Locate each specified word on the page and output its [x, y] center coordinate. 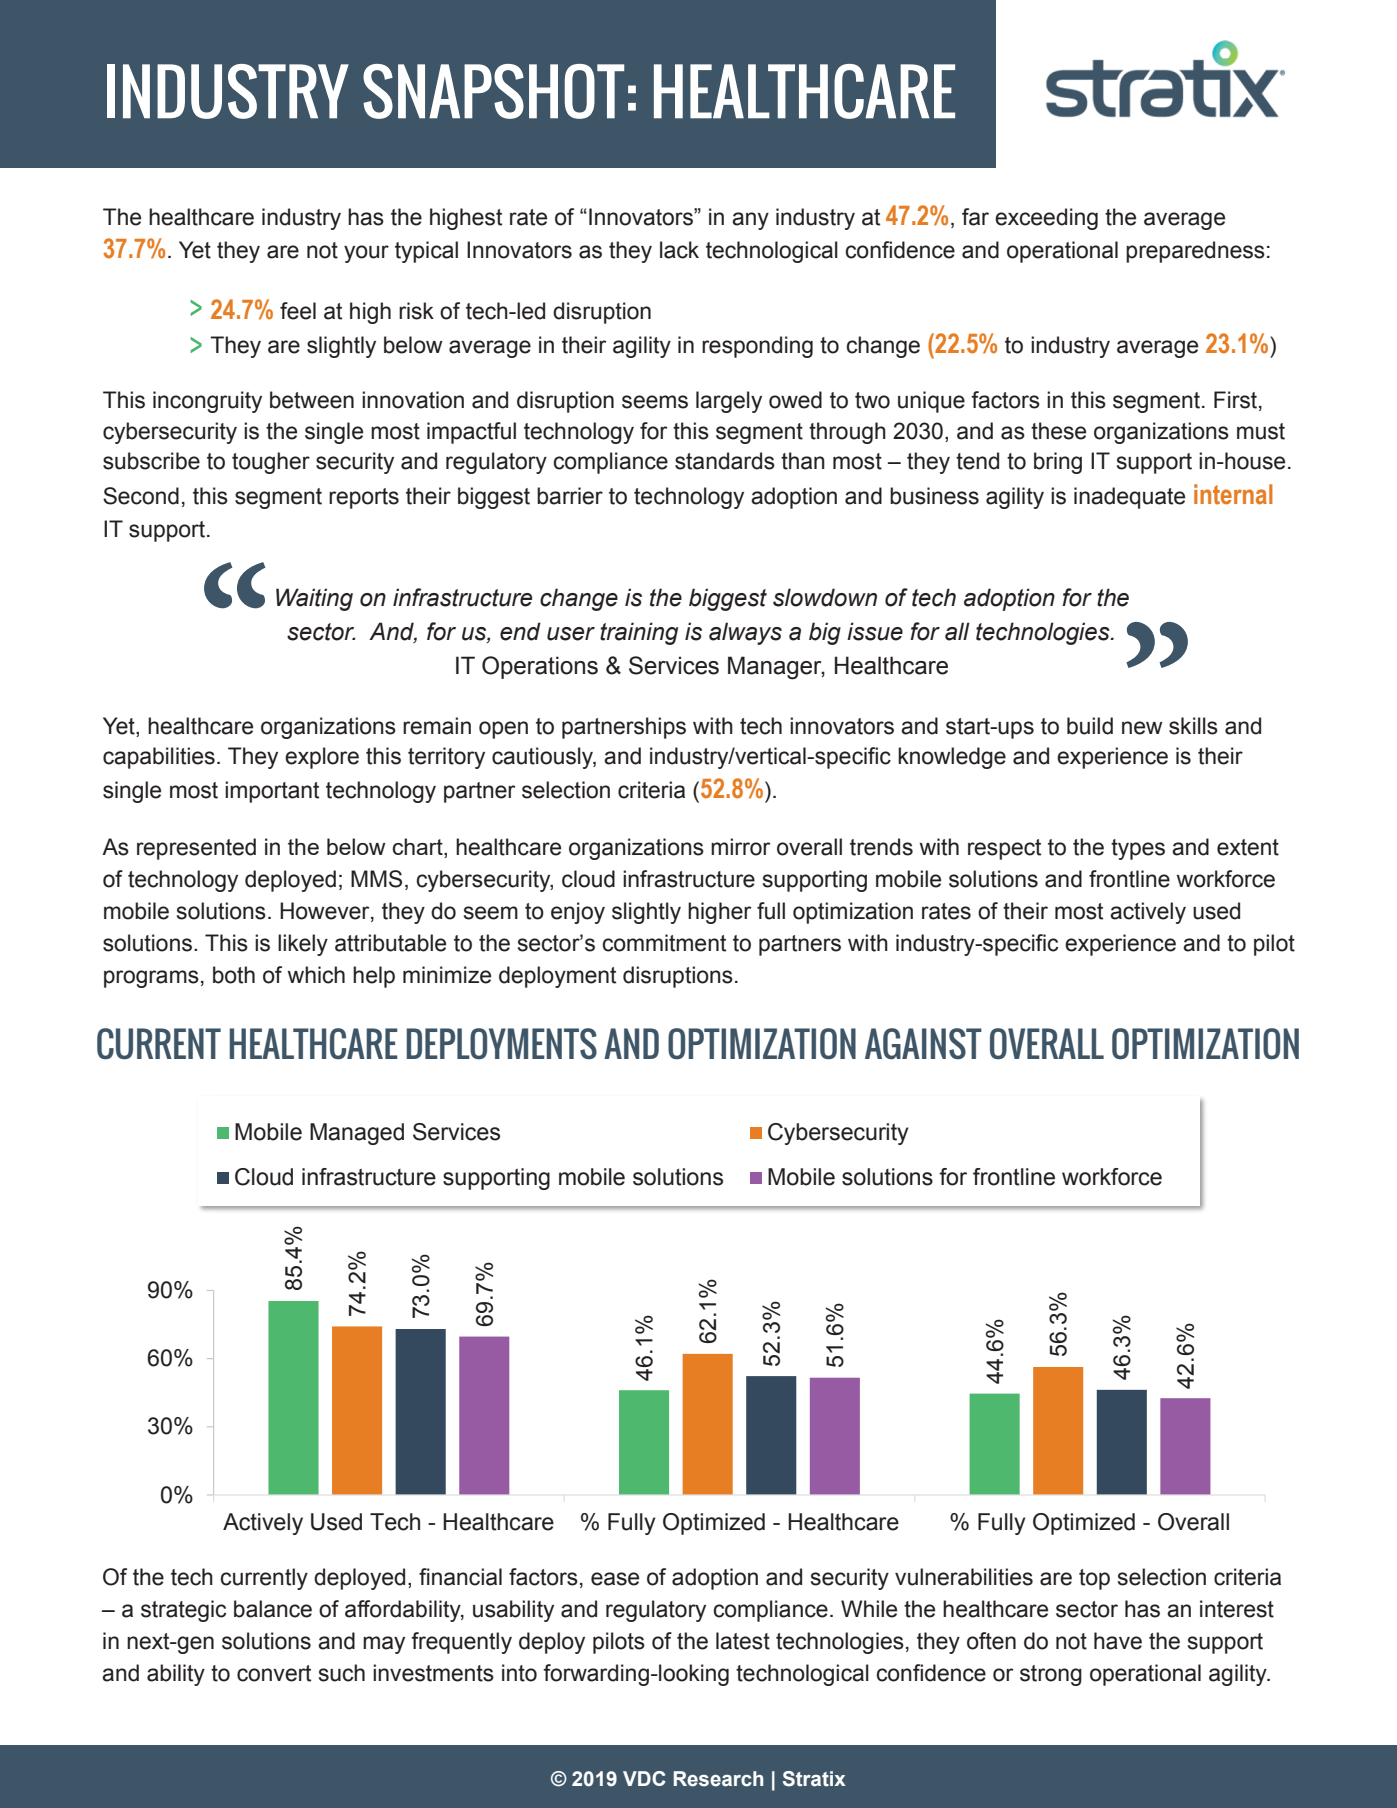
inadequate [1129, 498]
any [750, 221]
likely [303, 945]
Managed [357, 1134]
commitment [664, 943]
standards [725, 461]
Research [718, 1779]
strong [1051, 1675]
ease [615, 1579]
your [366, 254]
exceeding [1046, 219]
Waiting [314, 599]
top [1094, 1579]
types [1138, 849]
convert [274, 1673]
